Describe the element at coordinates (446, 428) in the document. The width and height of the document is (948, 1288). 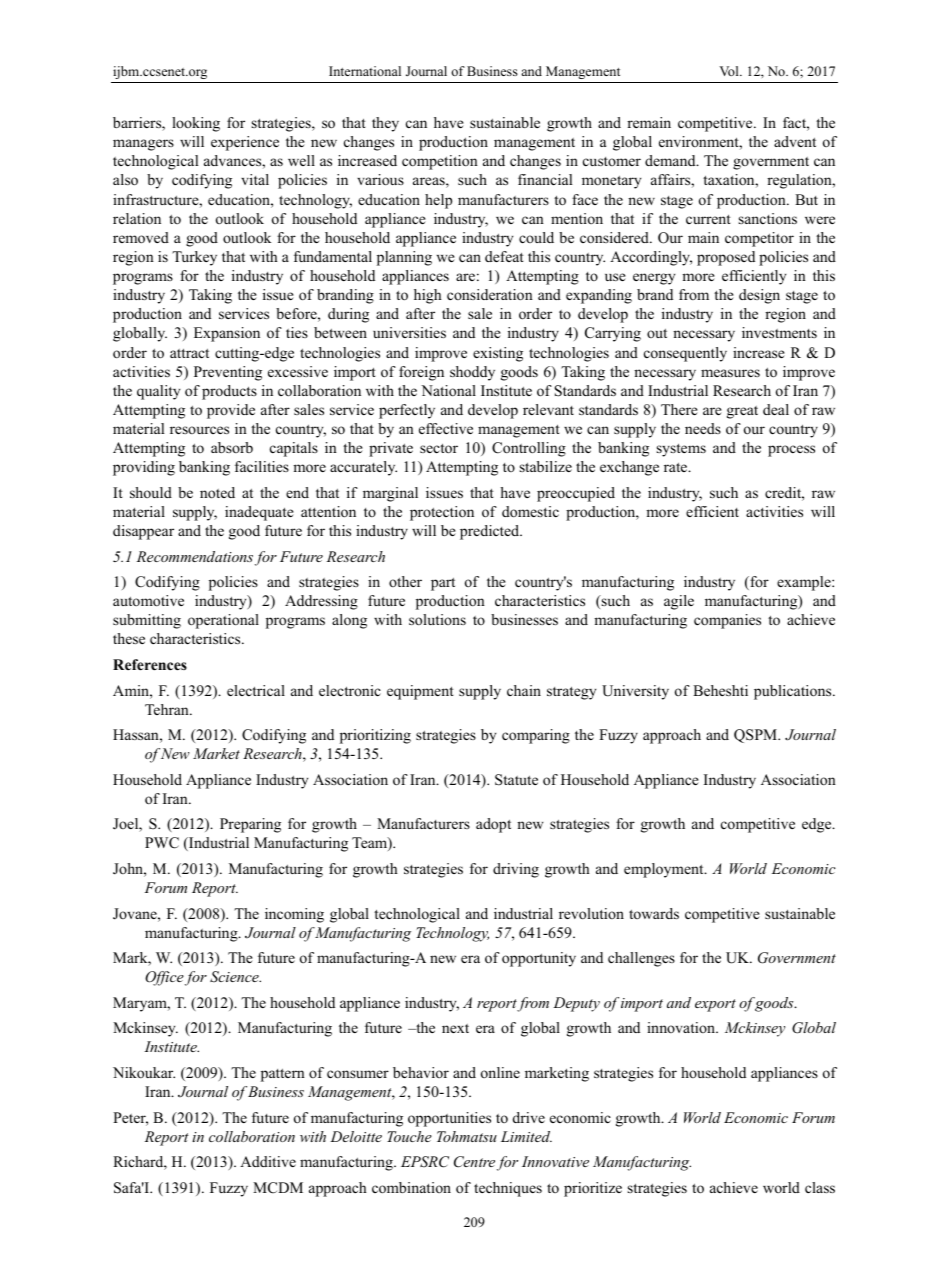
I see `effective` at that location.
